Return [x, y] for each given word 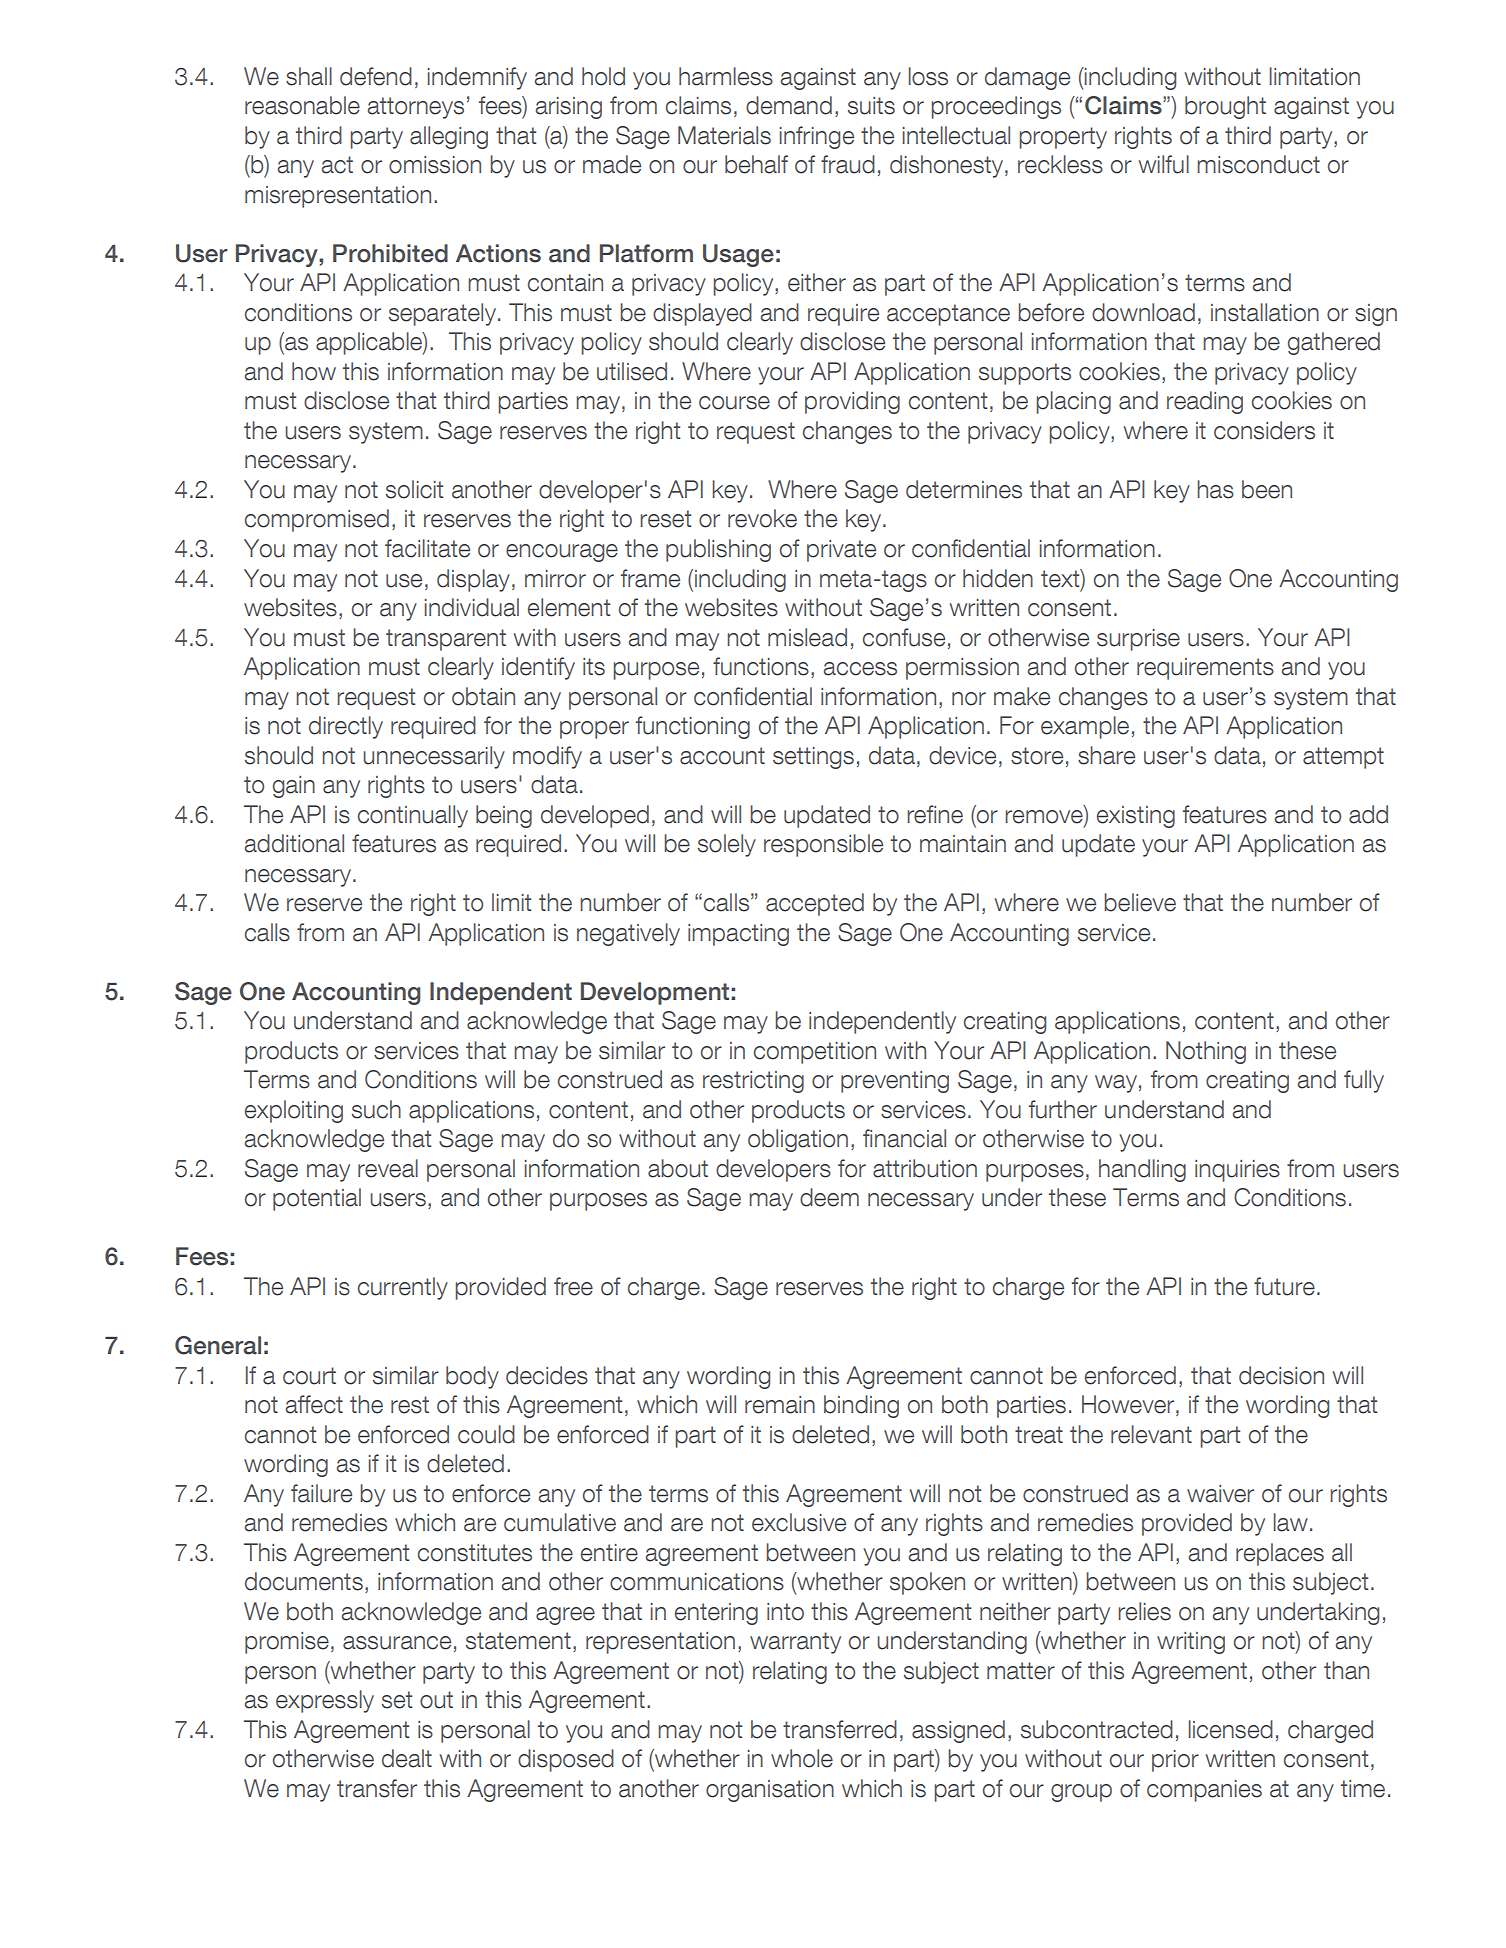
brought [1225, 107]
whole [802, 1758]
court [309, 1376]
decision [1281, 1375]
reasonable [302, 105]
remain [780, 1405]
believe [1140, 902]
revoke [762, 518]
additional [294, 843]
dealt [407, 1758]
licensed [1231, 1729]
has [1215, 489]
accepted [815, 904]
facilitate [427, 548]
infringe [817, 137]
